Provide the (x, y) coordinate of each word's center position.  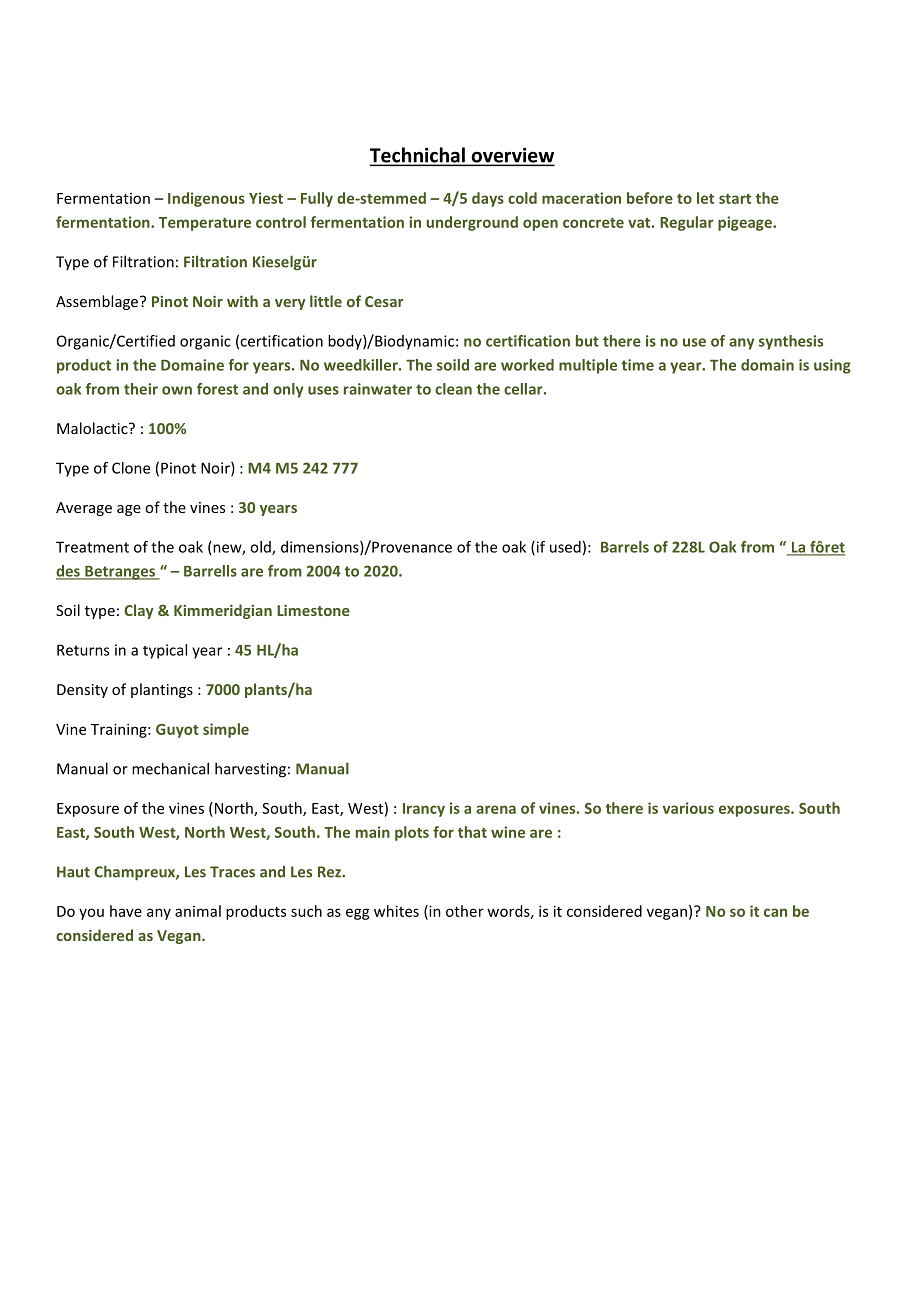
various (688, 808)
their (141, 389)
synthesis (791, 342)
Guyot (177, 731)
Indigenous (206, 199)
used (565, 547)
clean (453, 389)
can (775, 912)
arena (496, 809)
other (465, 911)
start (735, 199)
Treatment (92, 547)
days (488, 199)
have (126, 911)
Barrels (625, 547)
